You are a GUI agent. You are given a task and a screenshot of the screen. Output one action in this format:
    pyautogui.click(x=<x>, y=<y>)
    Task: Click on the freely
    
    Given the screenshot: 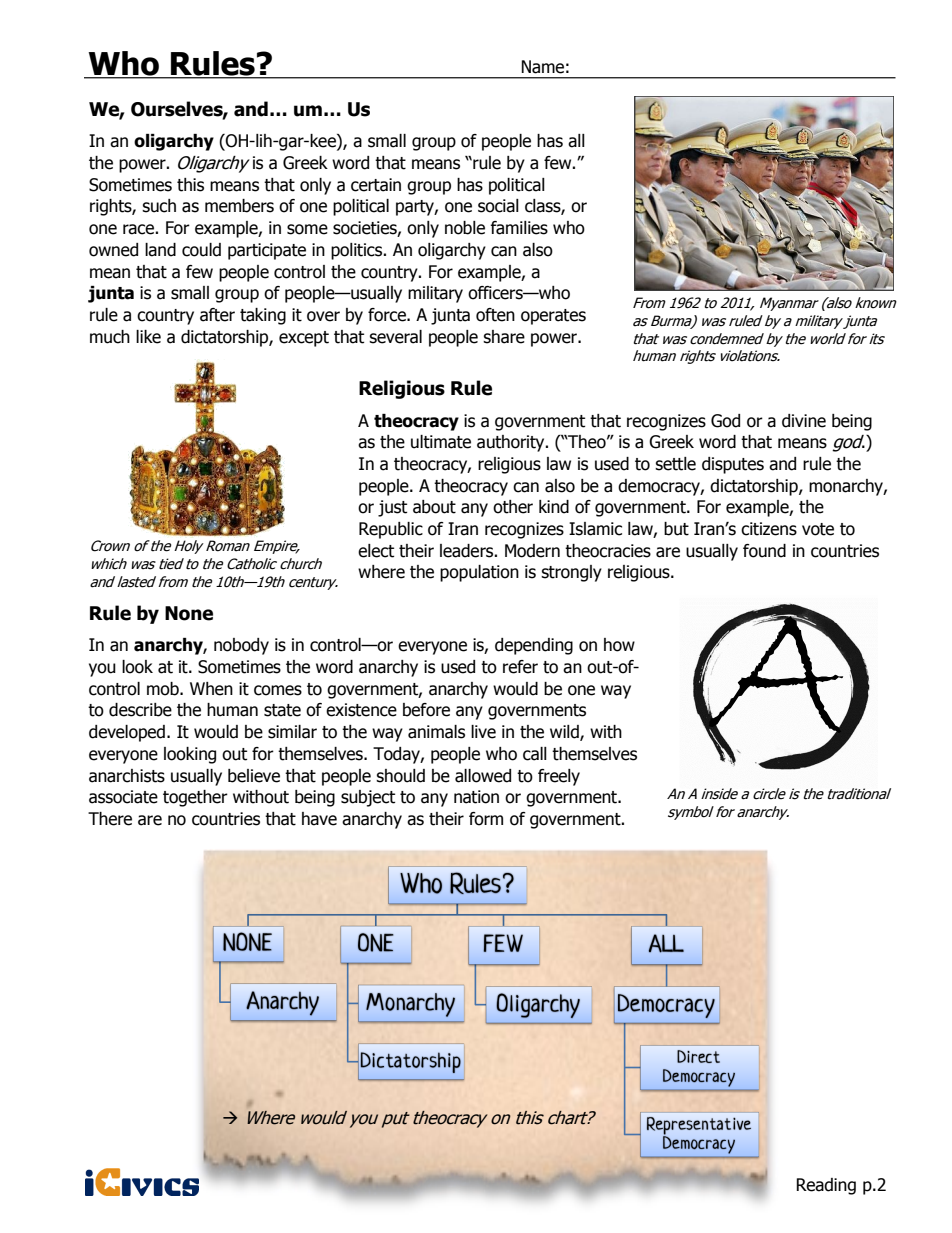 What is the action you would take?
    pyautogui.click(x=559, y=777)
